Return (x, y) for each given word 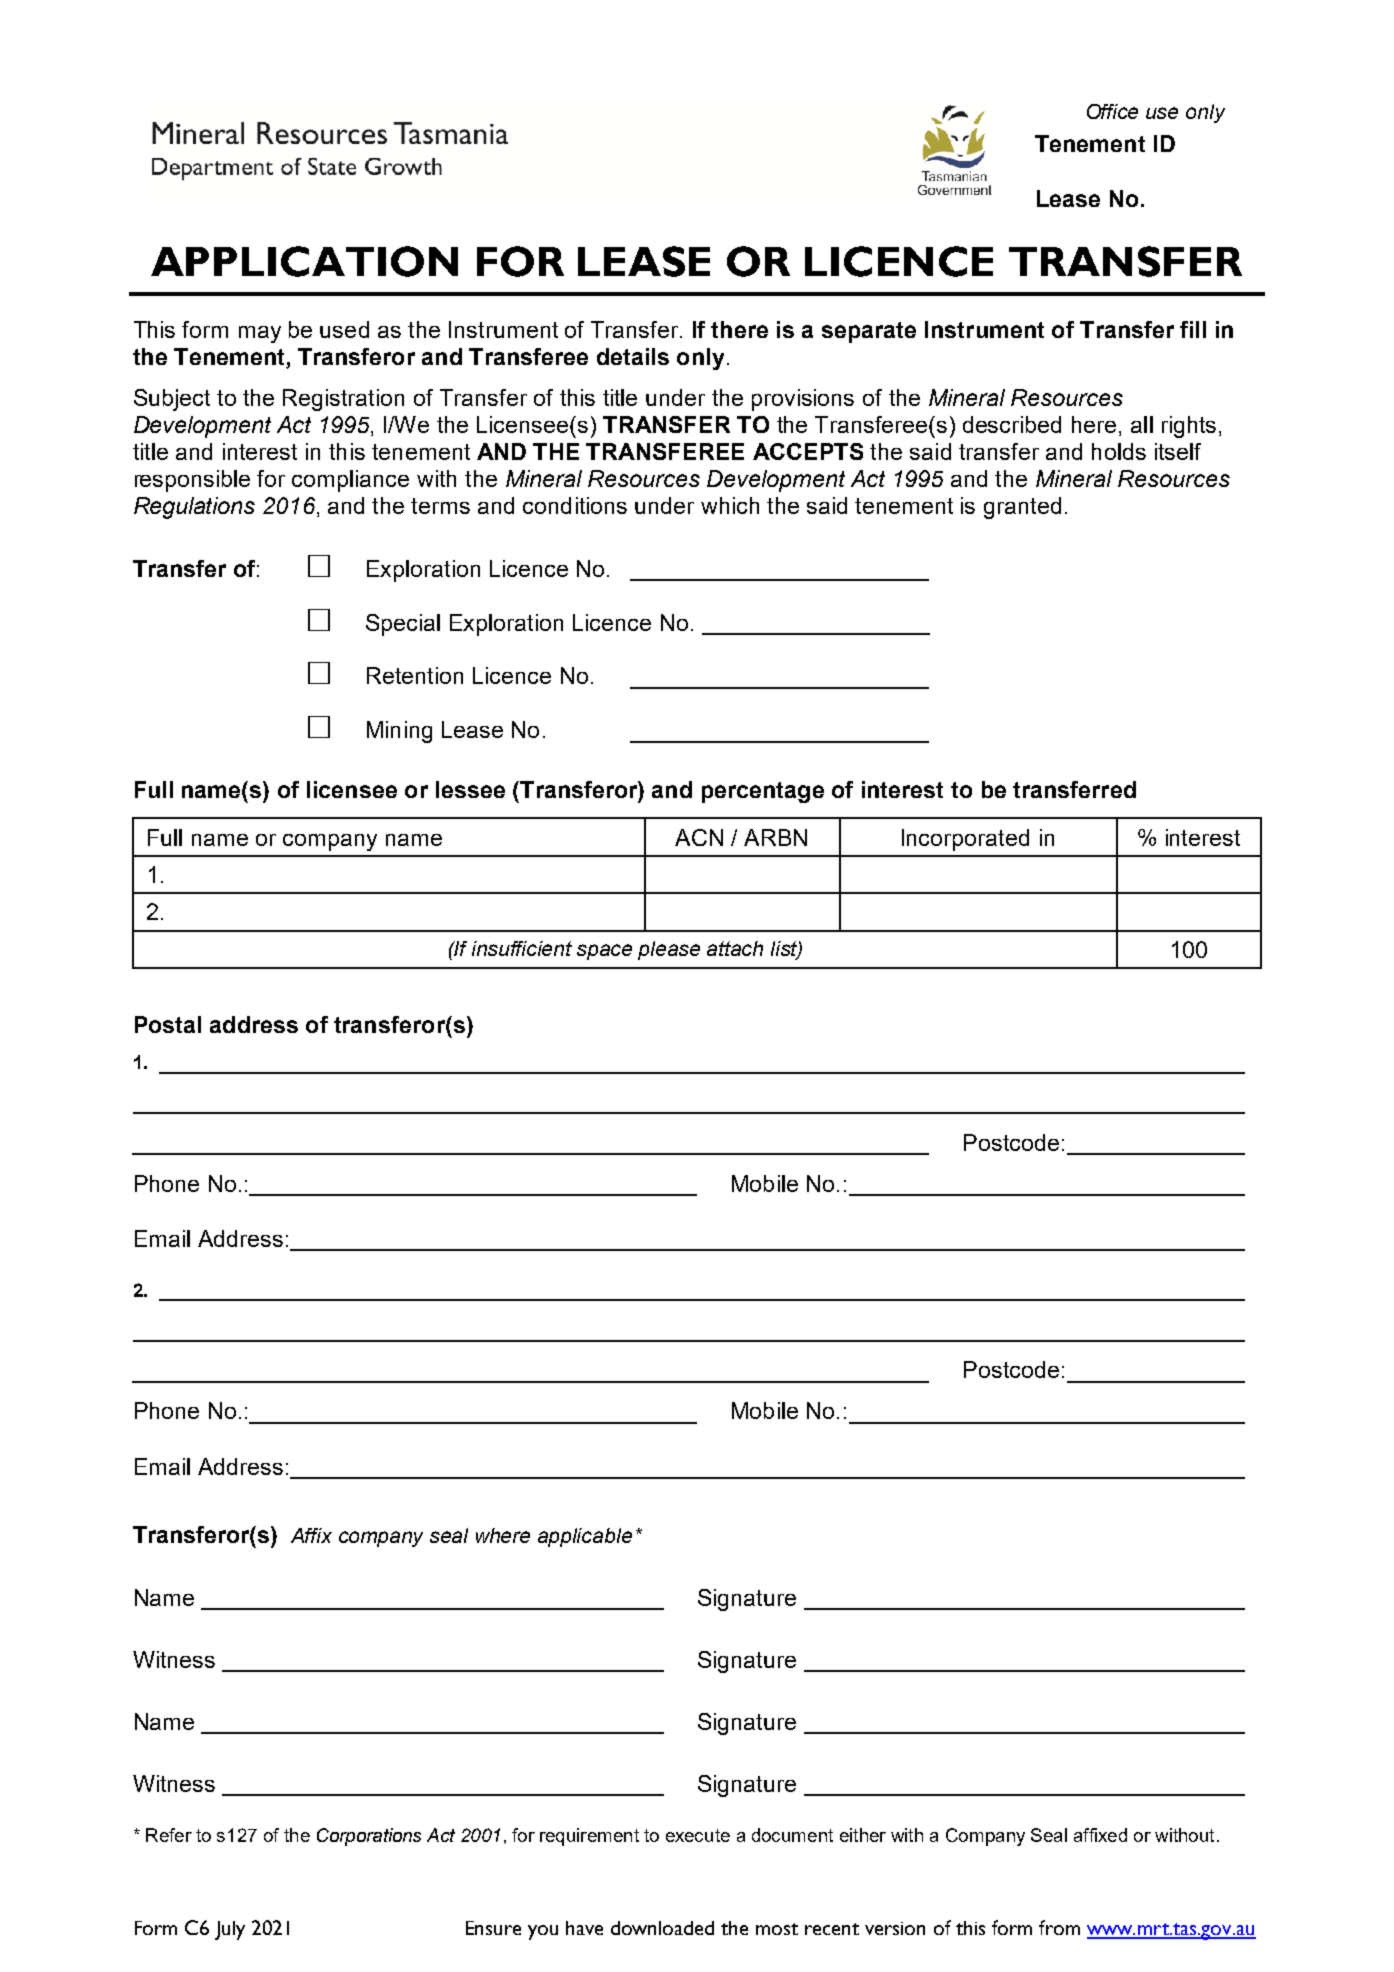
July (230, 1930)
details (633, 356)
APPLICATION (304, 261)
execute (698, 1835)
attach (735, 948)
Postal (168, 1024)
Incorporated (965, 840)
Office (1112, 111)
